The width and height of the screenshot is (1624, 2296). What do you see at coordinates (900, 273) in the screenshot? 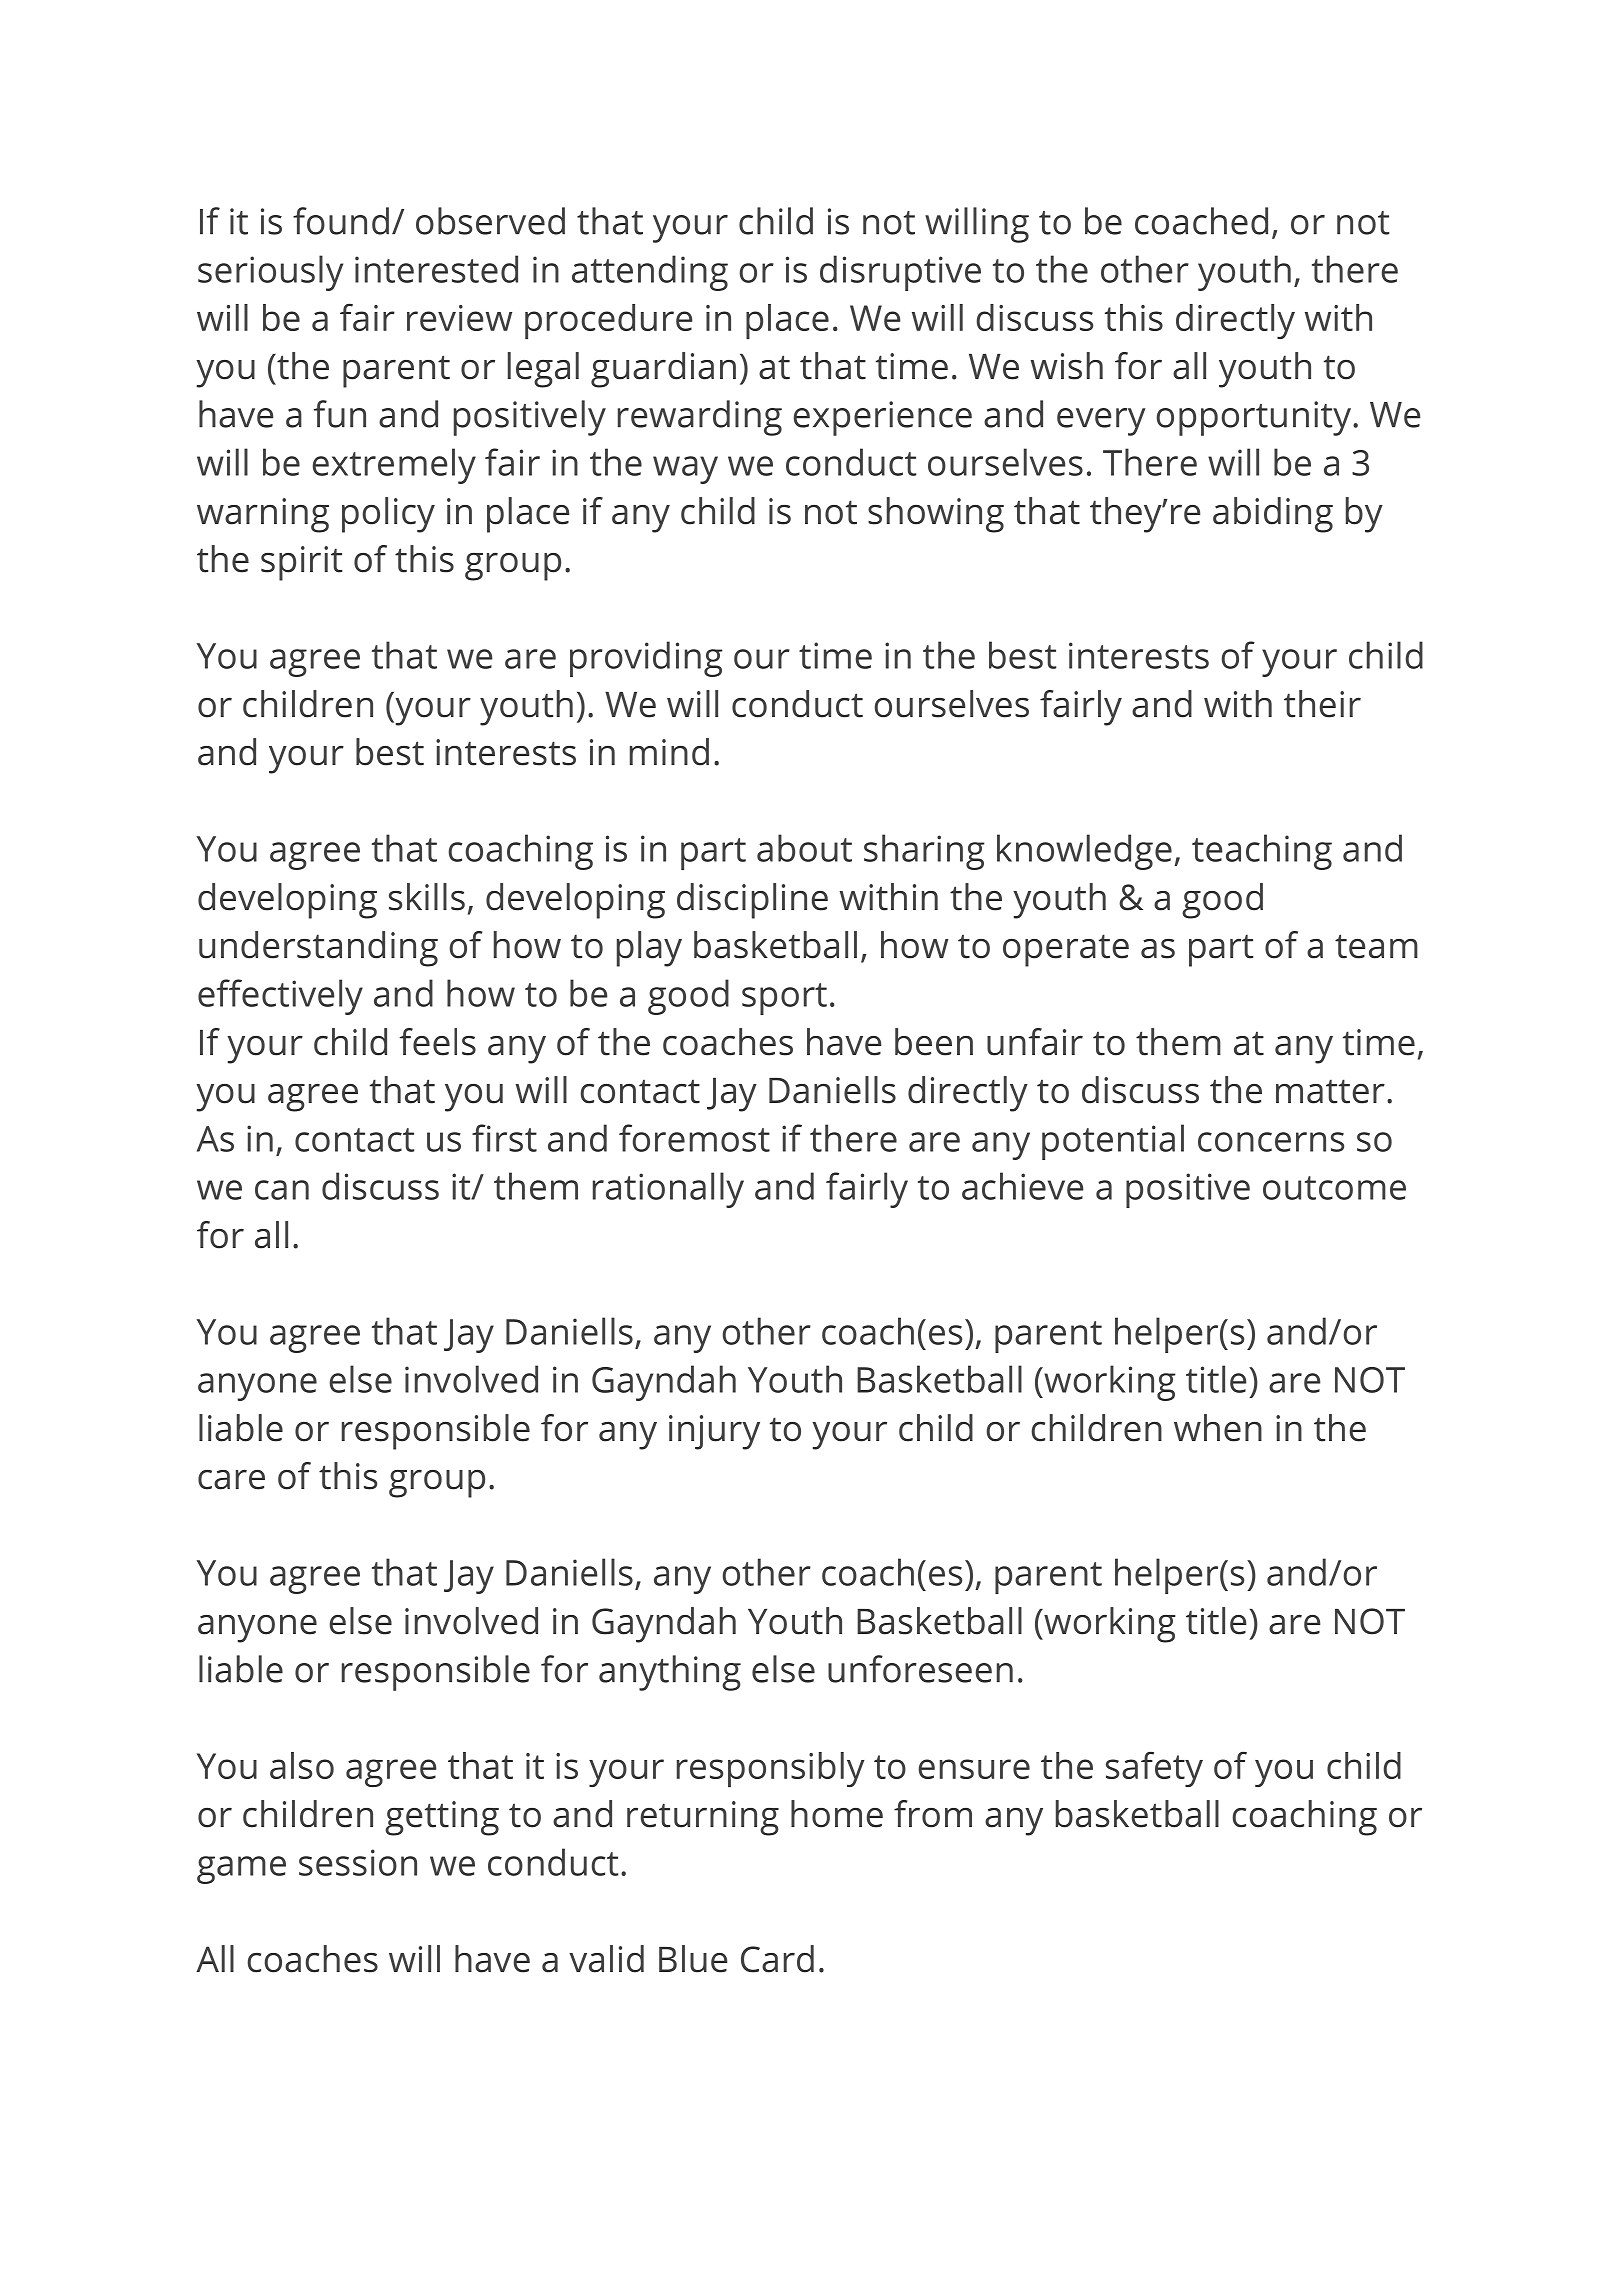
I see `disruptive` at bounding box center [900, 273].
